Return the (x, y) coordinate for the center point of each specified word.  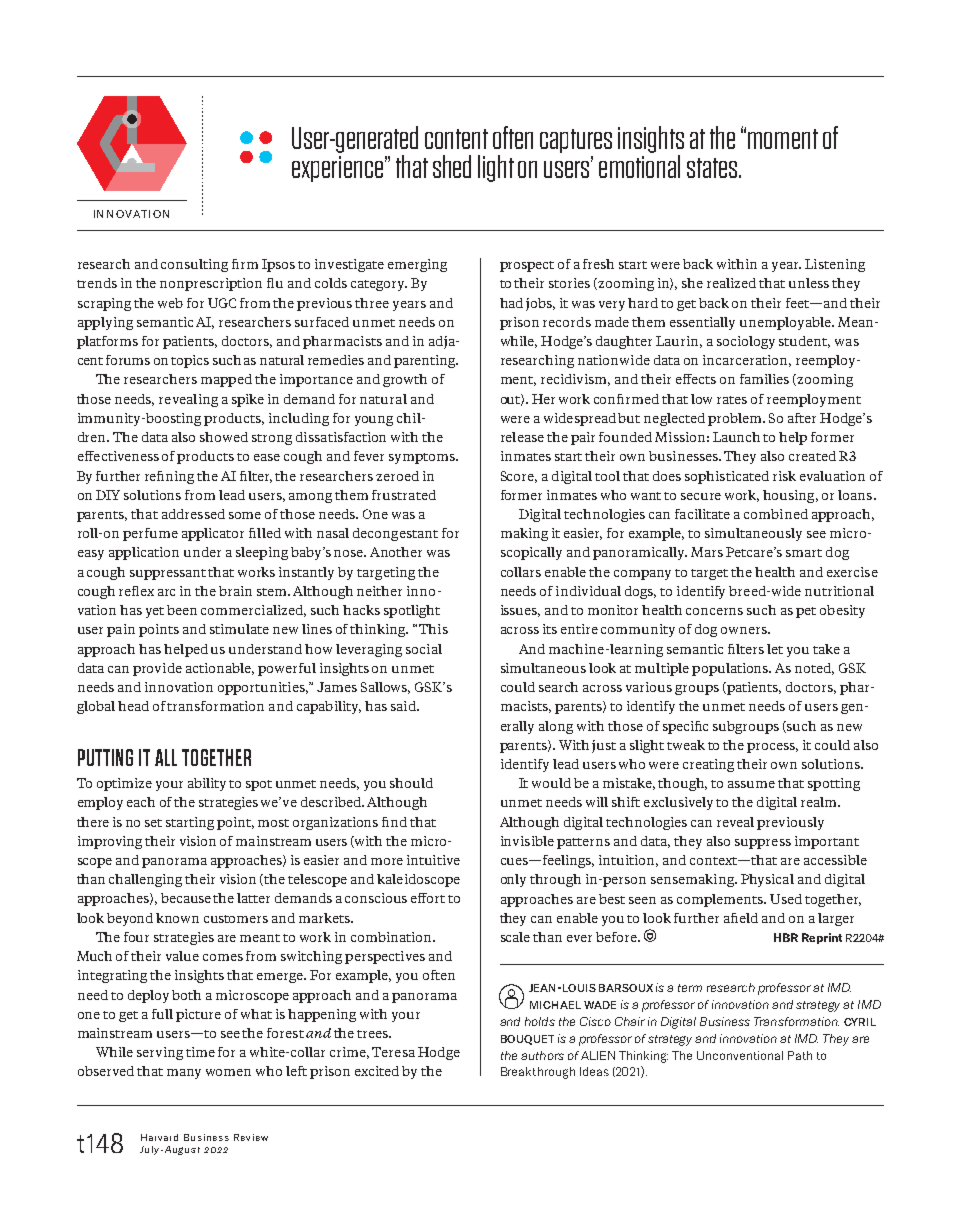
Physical (767, 880)
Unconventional (740, 1055)
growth (405, 380)
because (186, 898)
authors (542, 1055)
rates (732, 400)
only (513, 880)
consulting (194, 265)
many (184, 1074)
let (775, 649)
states (713, 168)
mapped (226, 380)
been (182, 610)
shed (452, 166)
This (433, 629)
